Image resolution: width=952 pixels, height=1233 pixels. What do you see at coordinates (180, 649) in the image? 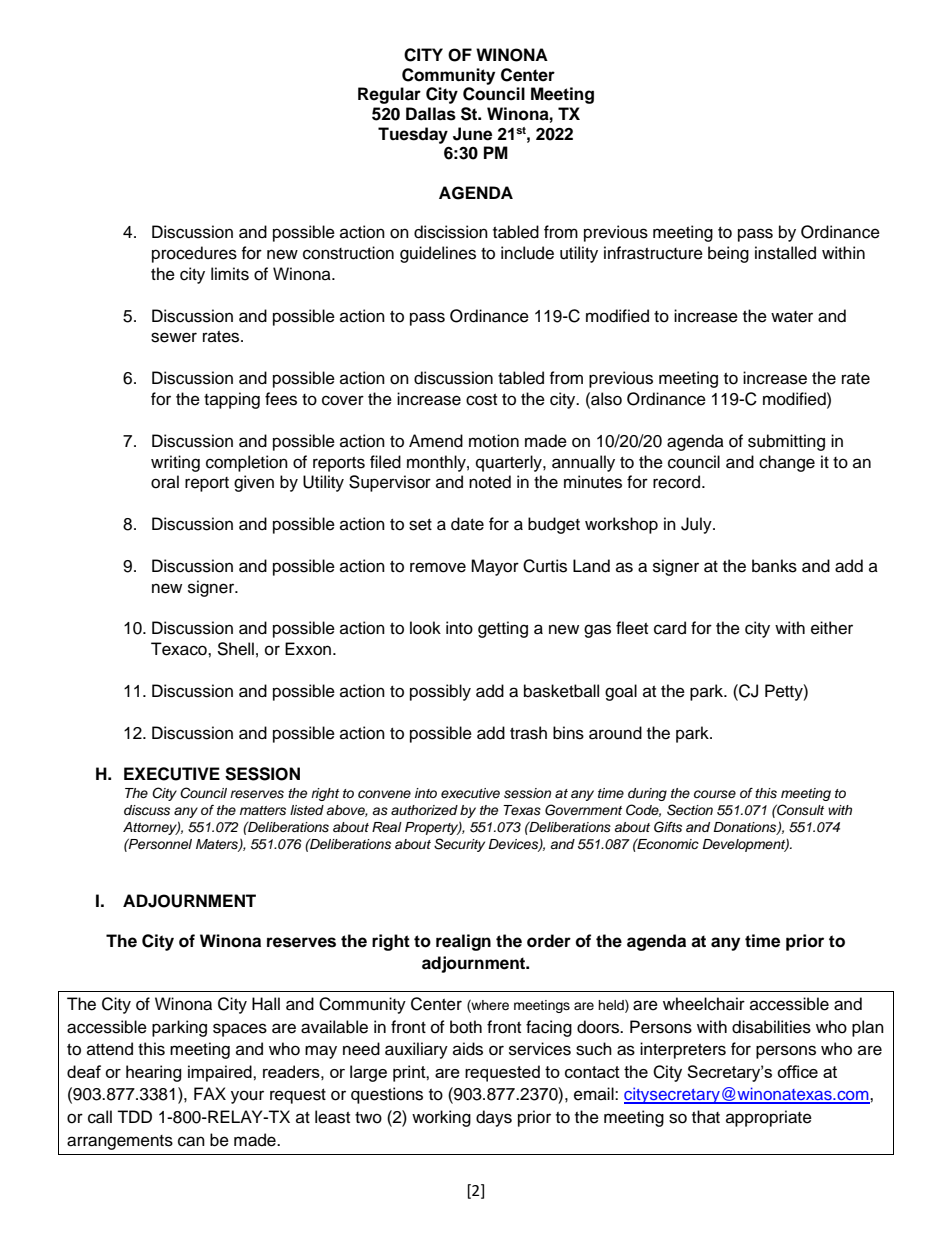
I see `Texaco` at bounding box center [180, 649].
